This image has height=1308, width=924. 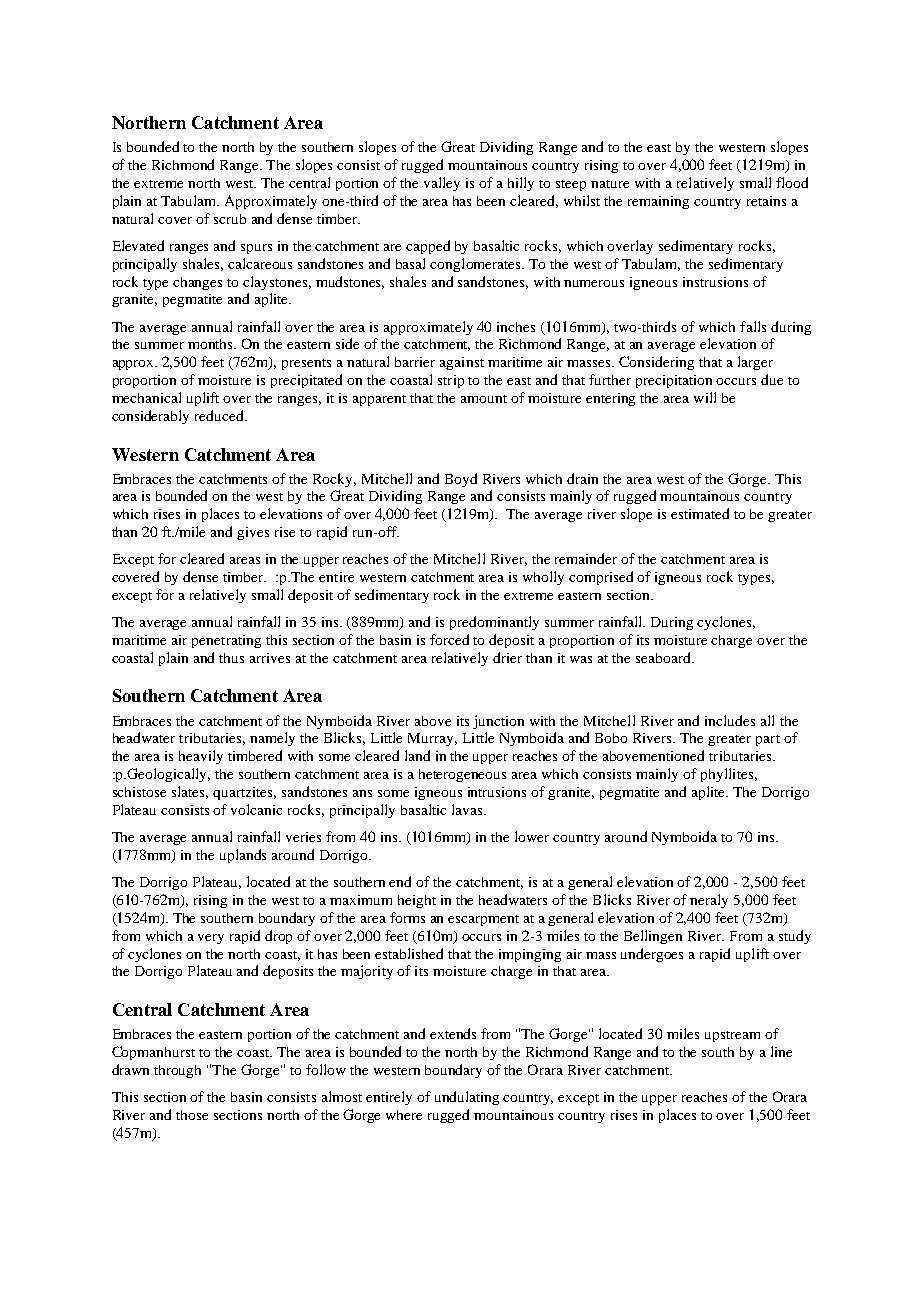 What do you see at coordinates (468, 809) in the image?
I see `lavas` at bounding box center [468, 809].
